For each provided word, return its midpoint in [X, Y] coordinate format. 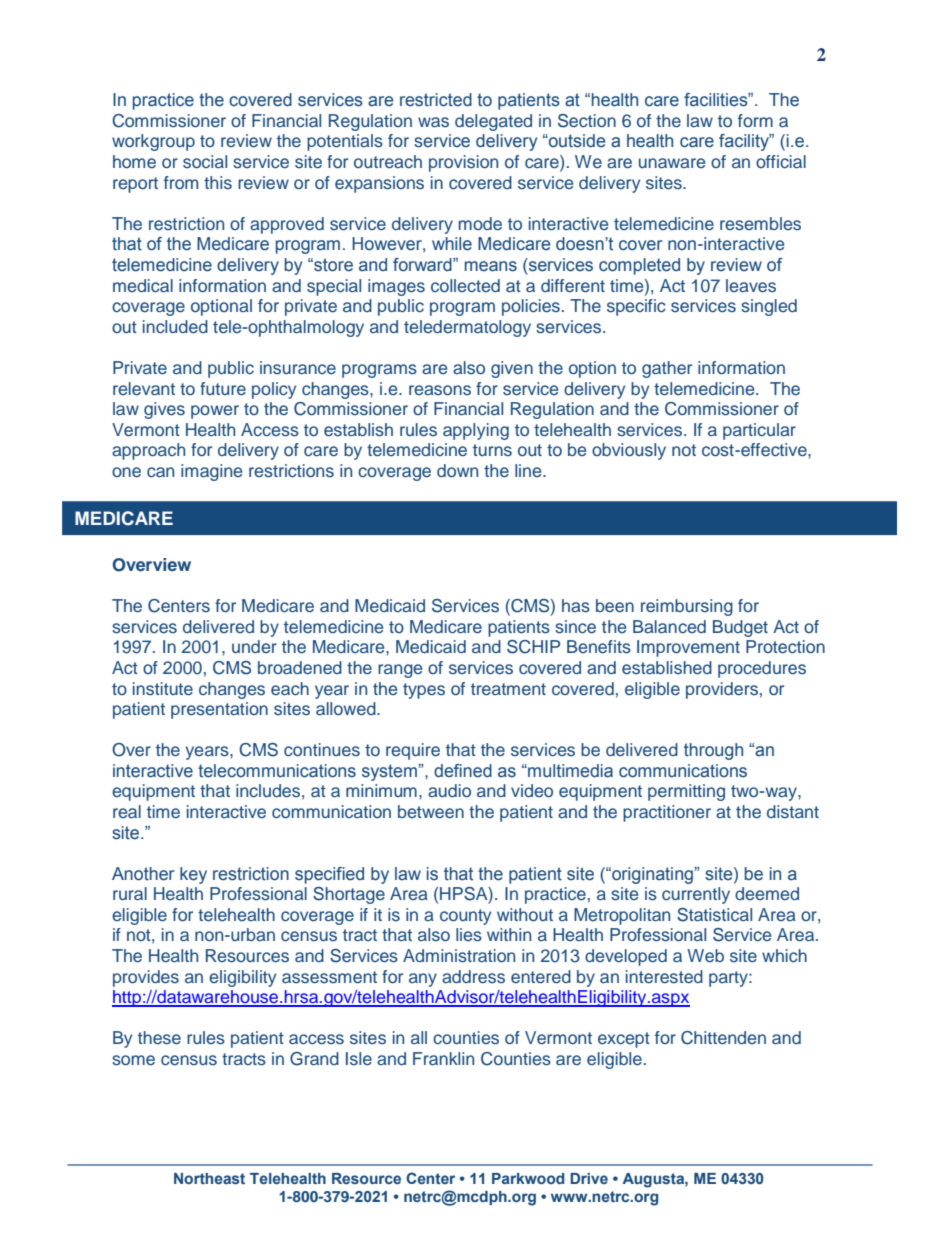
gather [667, 369]
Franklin [443, 1058]
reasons [440, 390]
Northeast [209, 1178]
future [223, 388]
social [205, 161]
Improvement [688, 648]
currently [696, 895]
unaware [672, 163]
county [465, 917]
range [400, 671]
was [433, 122]
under [254, 646]
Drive [589, 1178]
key [193, 875]
